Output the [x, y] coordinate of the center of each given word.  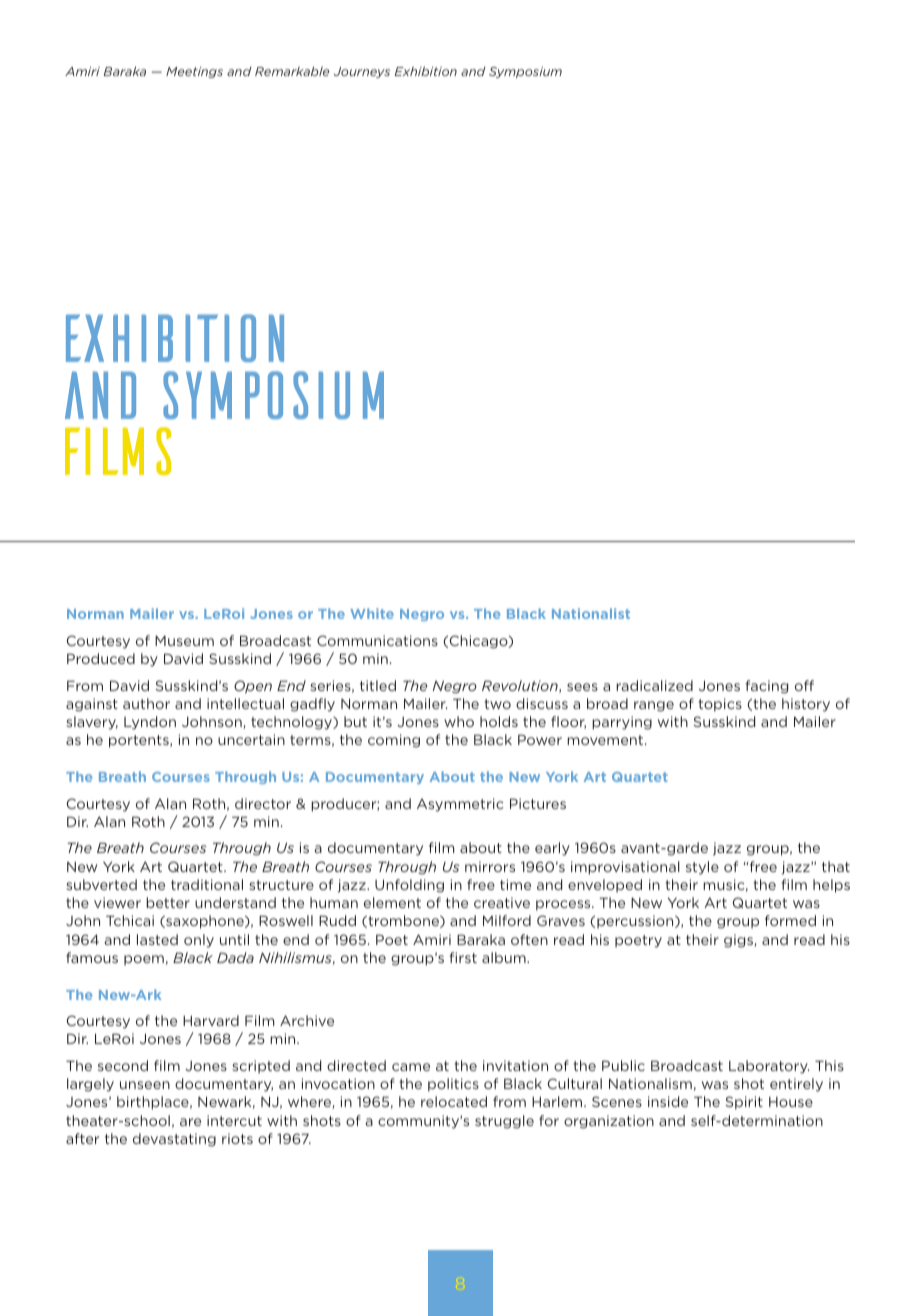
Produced [101, 658]
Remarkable [292, 71]
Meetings [194, 72]
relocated [454, 1101]
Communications [377, 640]
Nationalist [591, 613]
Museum [184, 640]
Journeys [362, 72]
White [372, 613]
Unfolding [409, 886]
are [190, 1122]
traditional [207, 884]
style [702, 868]
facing [767, 687]
